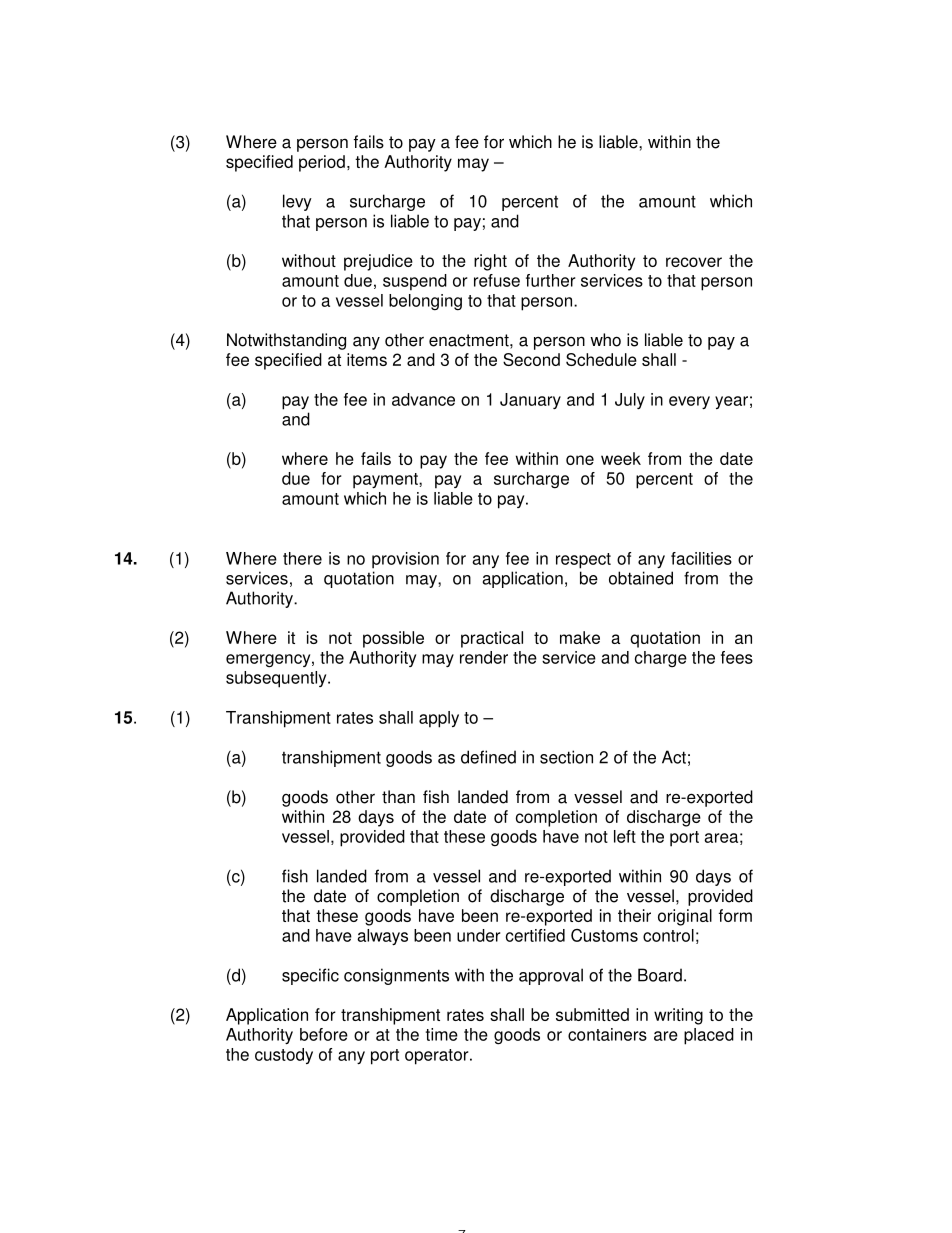 This screenshot has height=1233, width=952. I want to click on before, so click(324, 1034).
